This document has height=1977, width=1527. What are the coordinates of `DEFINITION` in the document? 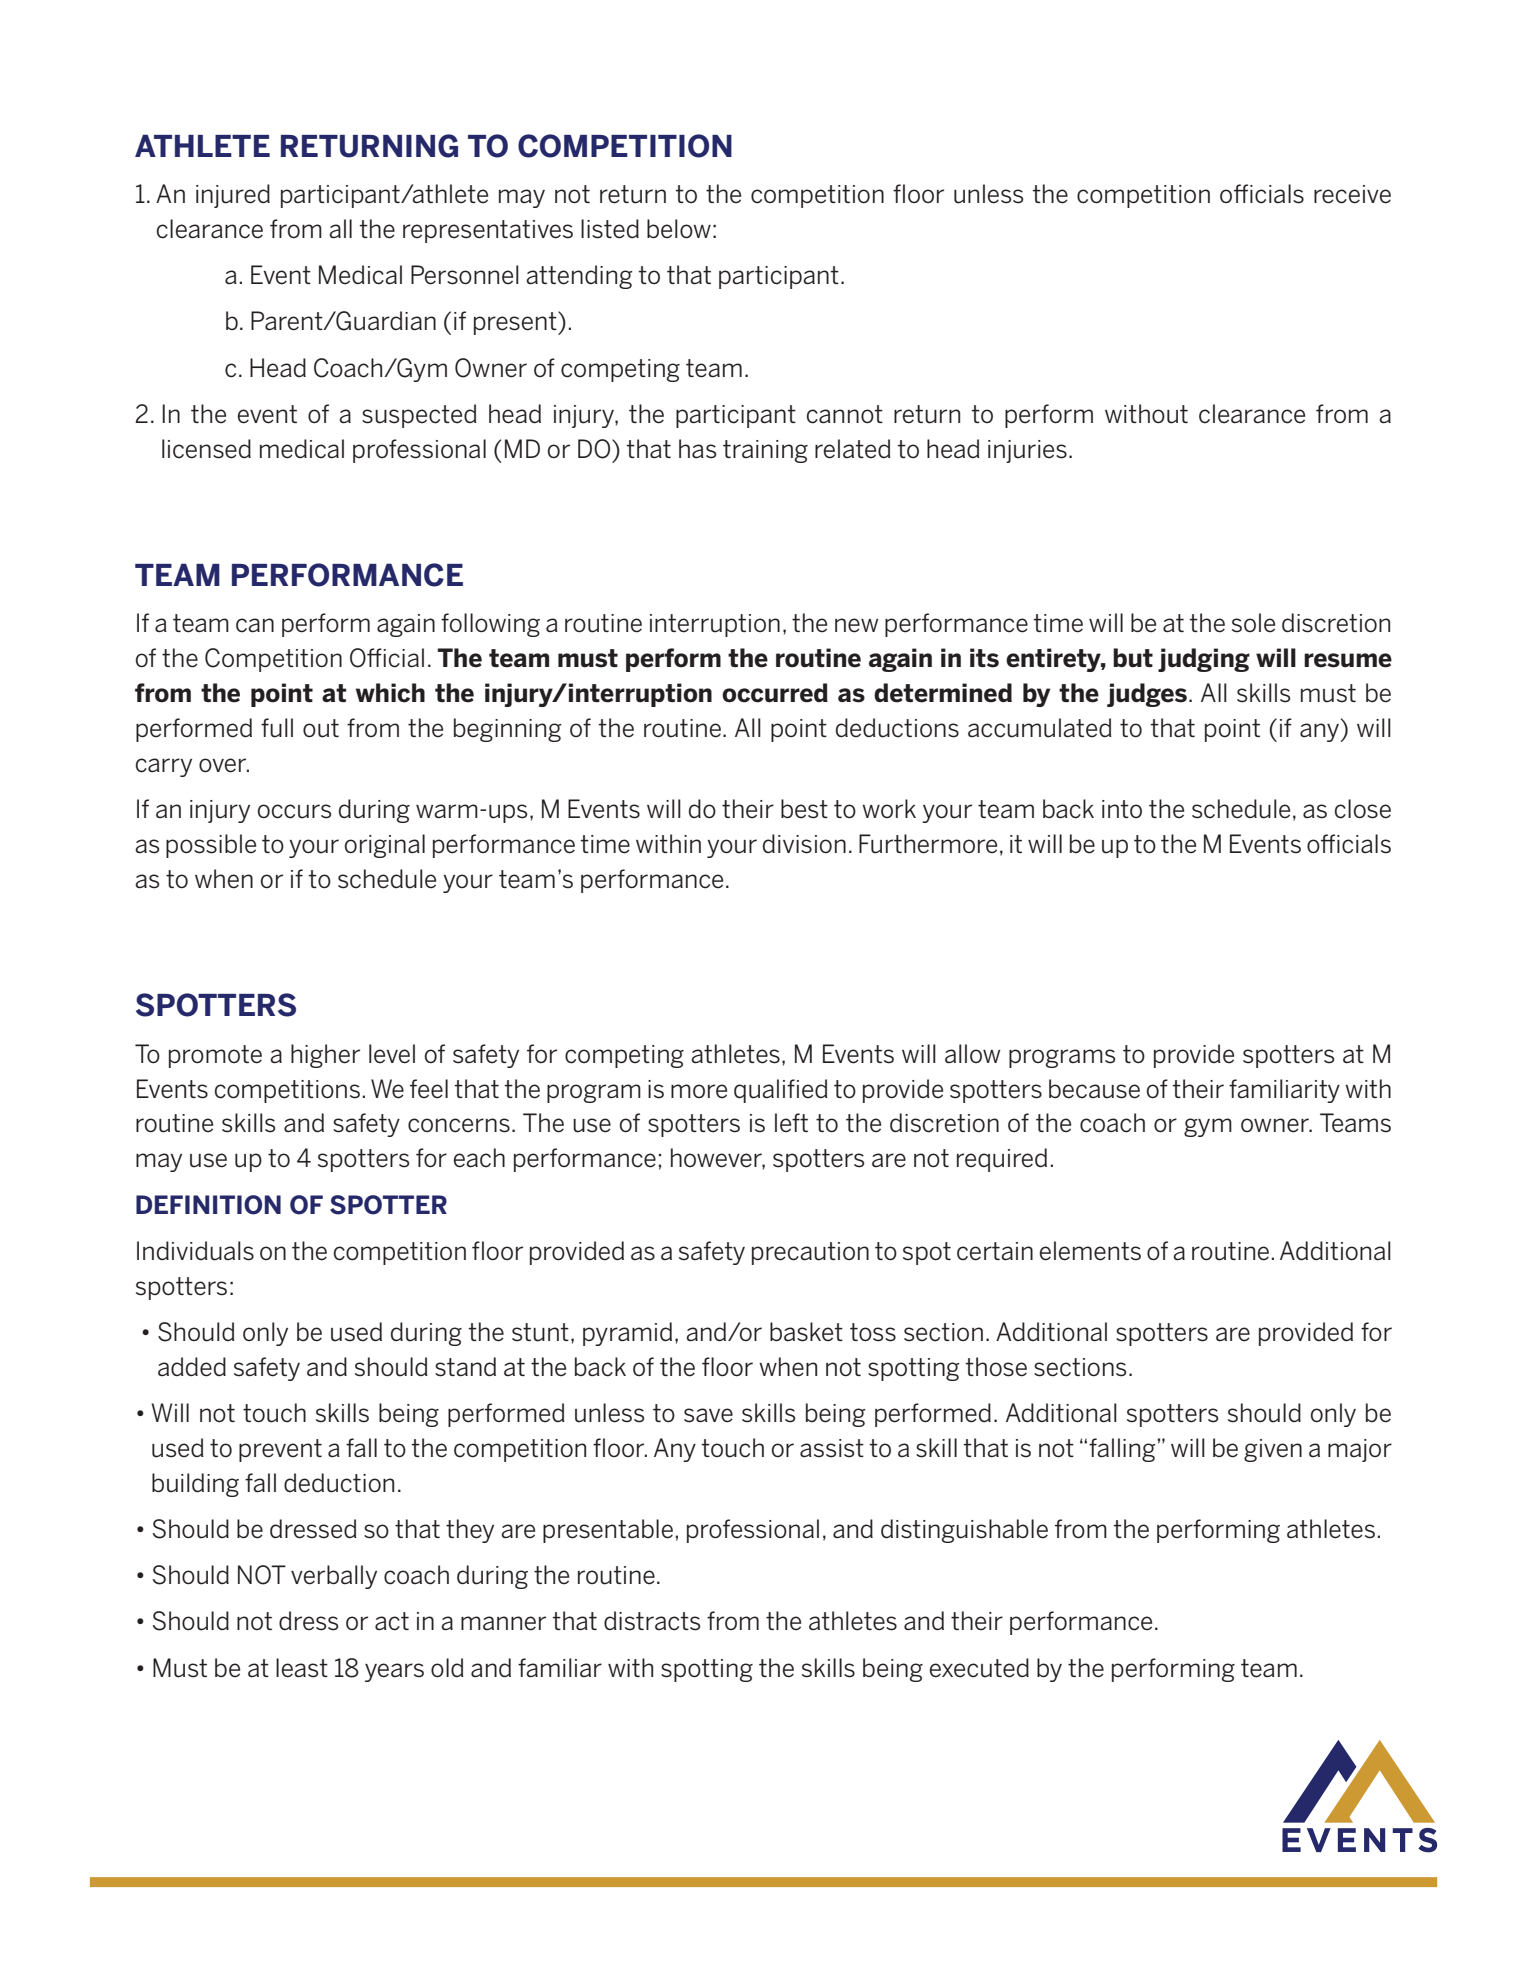 It's located at (208, 1205).
